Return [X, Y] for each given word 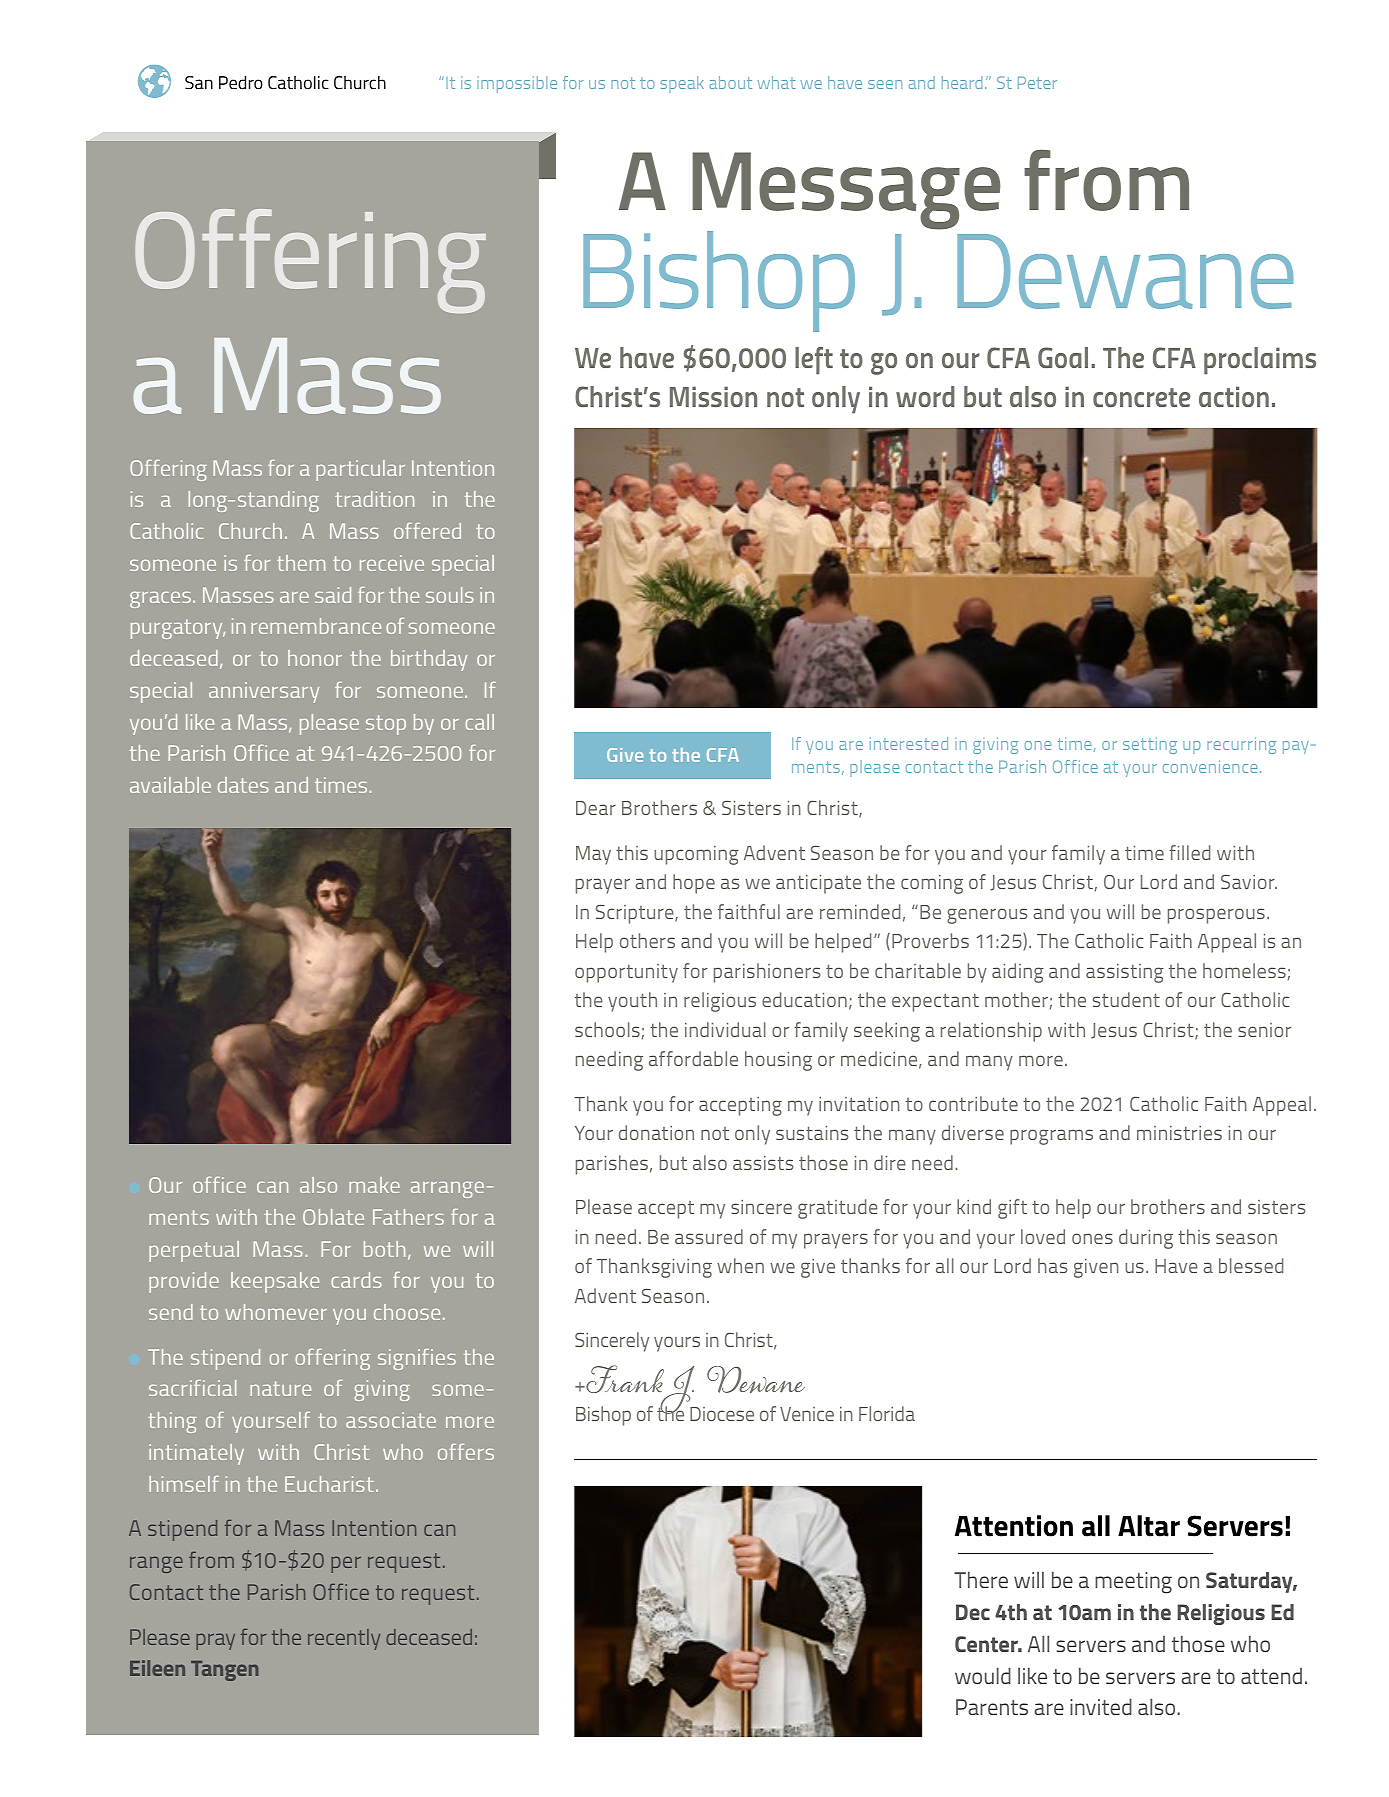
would [983, 1675]
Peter [1037, 83]
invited [1101, 1706]
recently [344, 1639]
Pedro [241, 82]
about [730, 82]
